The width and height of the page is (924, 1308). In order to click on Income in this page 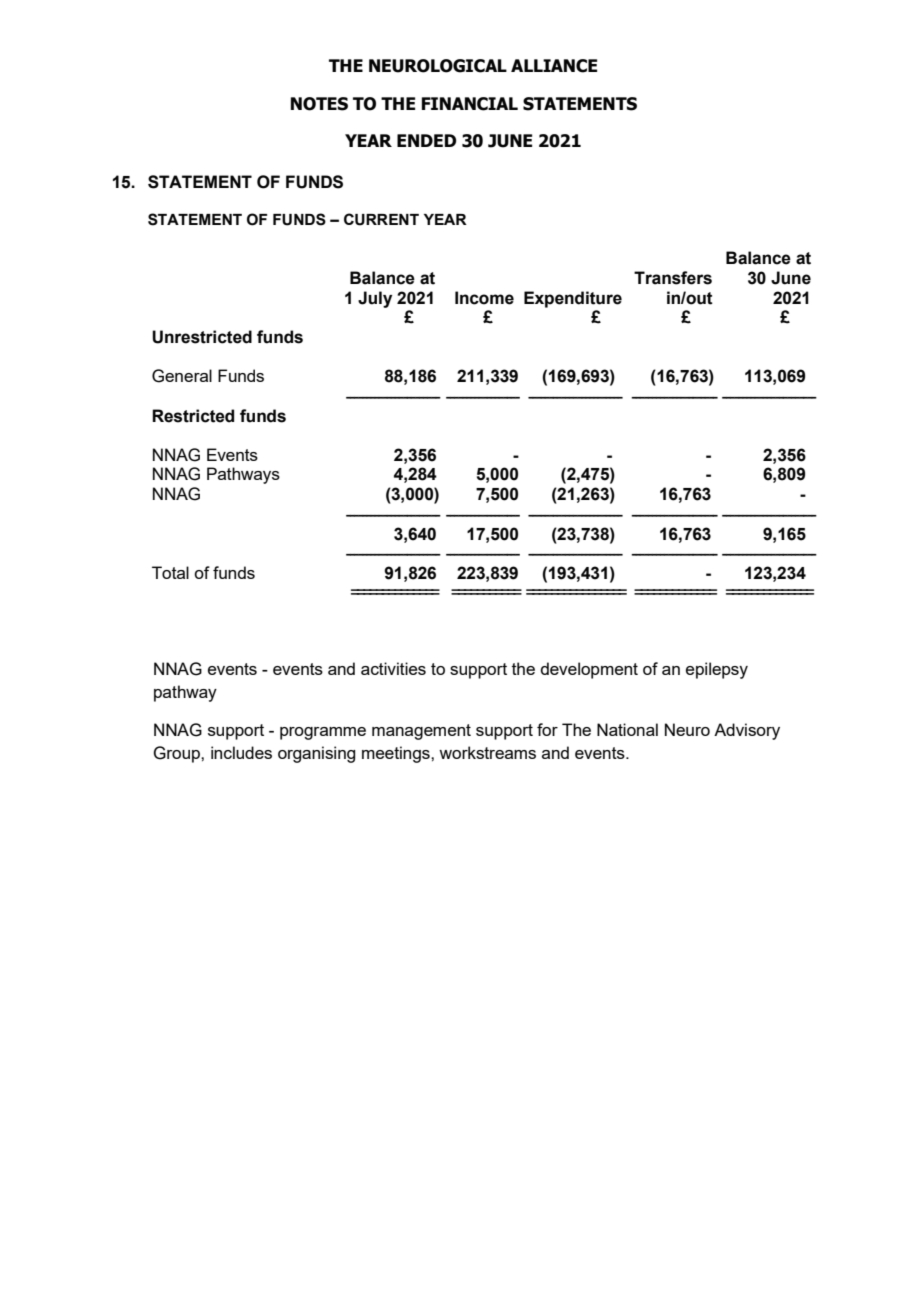, I will do `click(484, 298)`.
